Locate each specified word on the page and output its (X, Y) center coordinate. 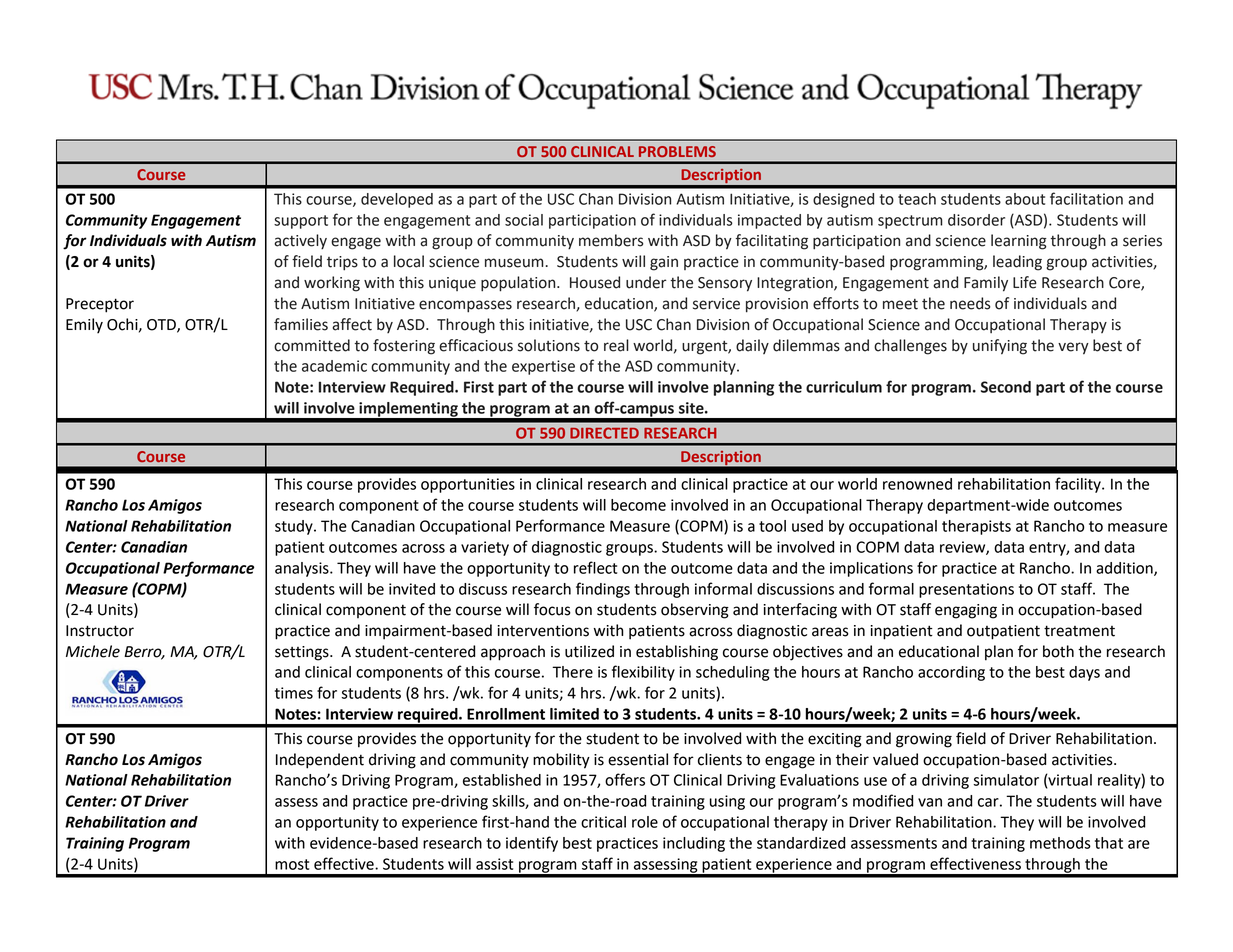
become (638, 505)
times (294, 693)
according (951, 673)
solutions (549, 345)
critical (603, 822)
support (301, 222)
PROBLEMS (677, 151)
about (1025, 199)
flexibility (643, 673)
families (301, 324)
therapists (976, 527)
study (295, 527)
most (292, 864)
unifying (1000, 347)
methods (1060, 843)
